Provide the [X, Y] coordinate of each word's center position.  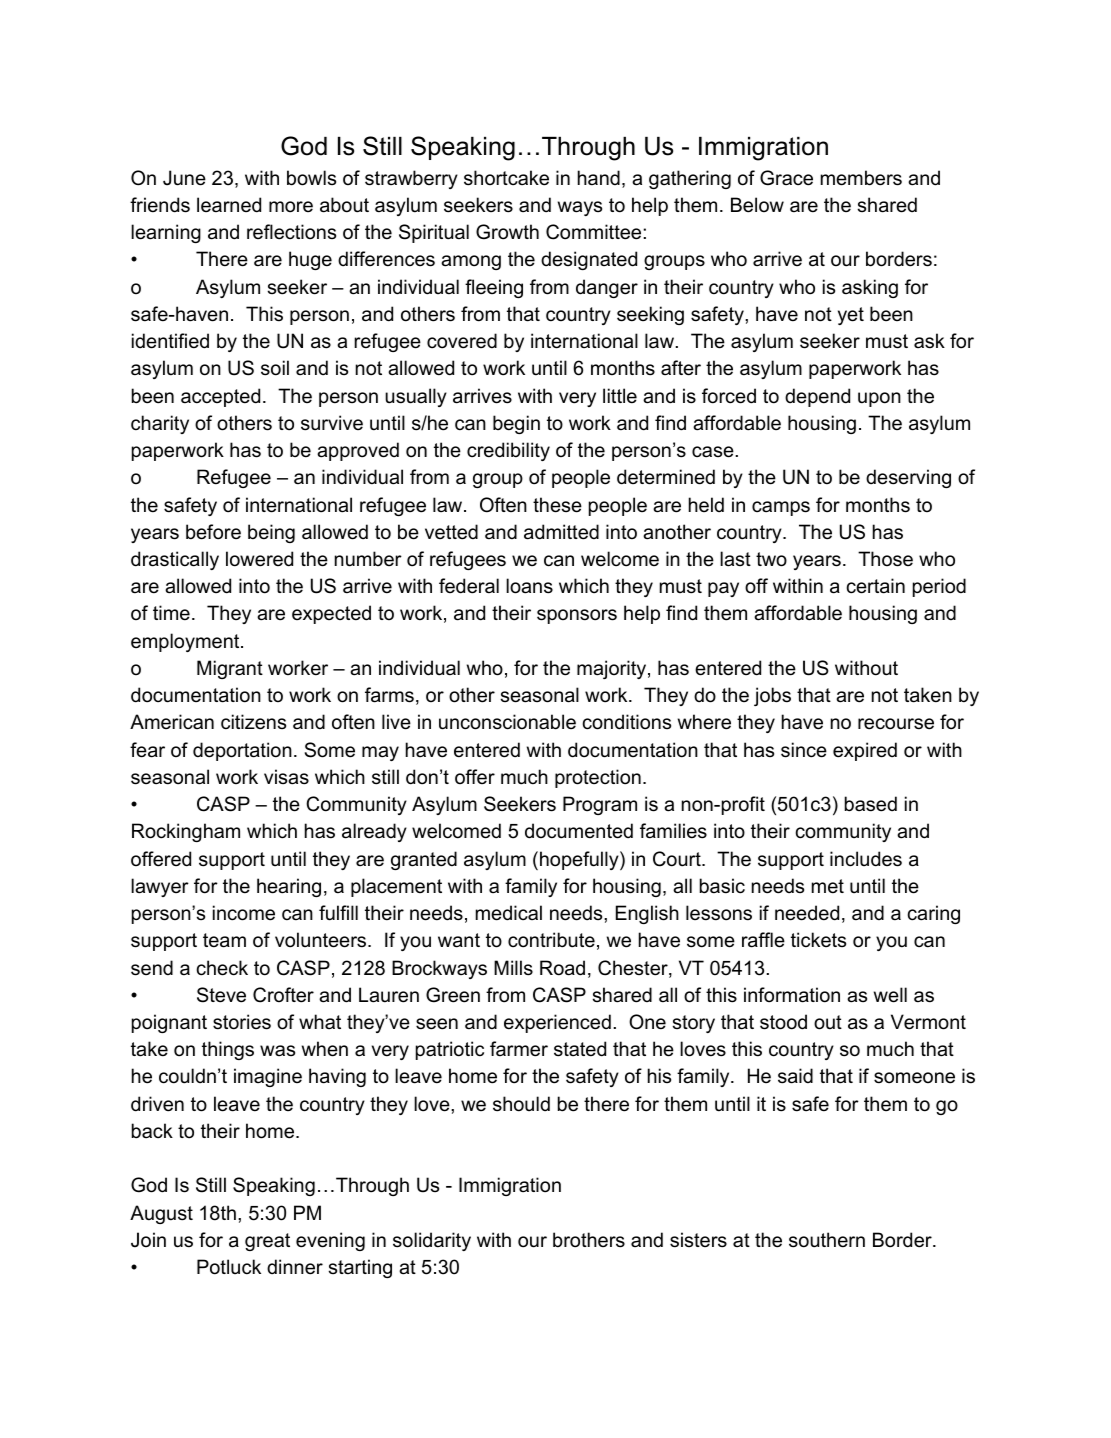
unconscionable [507, 722]
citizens [253, 722]
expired [865, 751]
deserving [908, 478]
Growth [507, 232]
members [861, 178]
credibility [508, 451]
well [890, 995]
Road [562, 968]
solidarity [432, 1241]
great [267, 1242]
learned [229, 205]
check [222, 968]
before [213, 532]
